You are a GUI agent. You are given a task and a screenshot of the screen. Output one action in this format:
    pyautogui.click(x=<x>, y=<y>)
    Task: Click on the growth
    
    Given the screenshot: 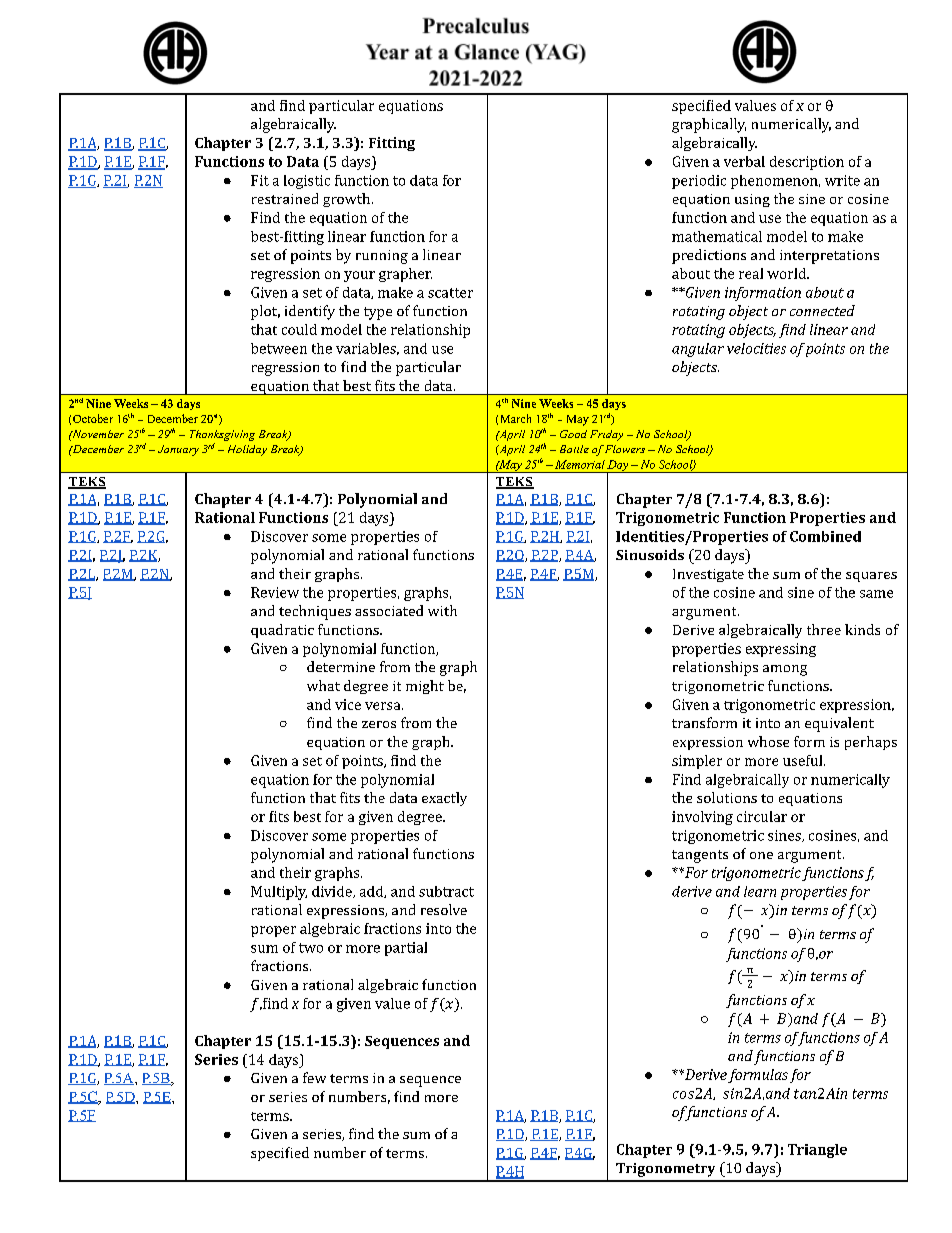 What is the action you would take?
    pyautogui.click(x=348, y=200)
